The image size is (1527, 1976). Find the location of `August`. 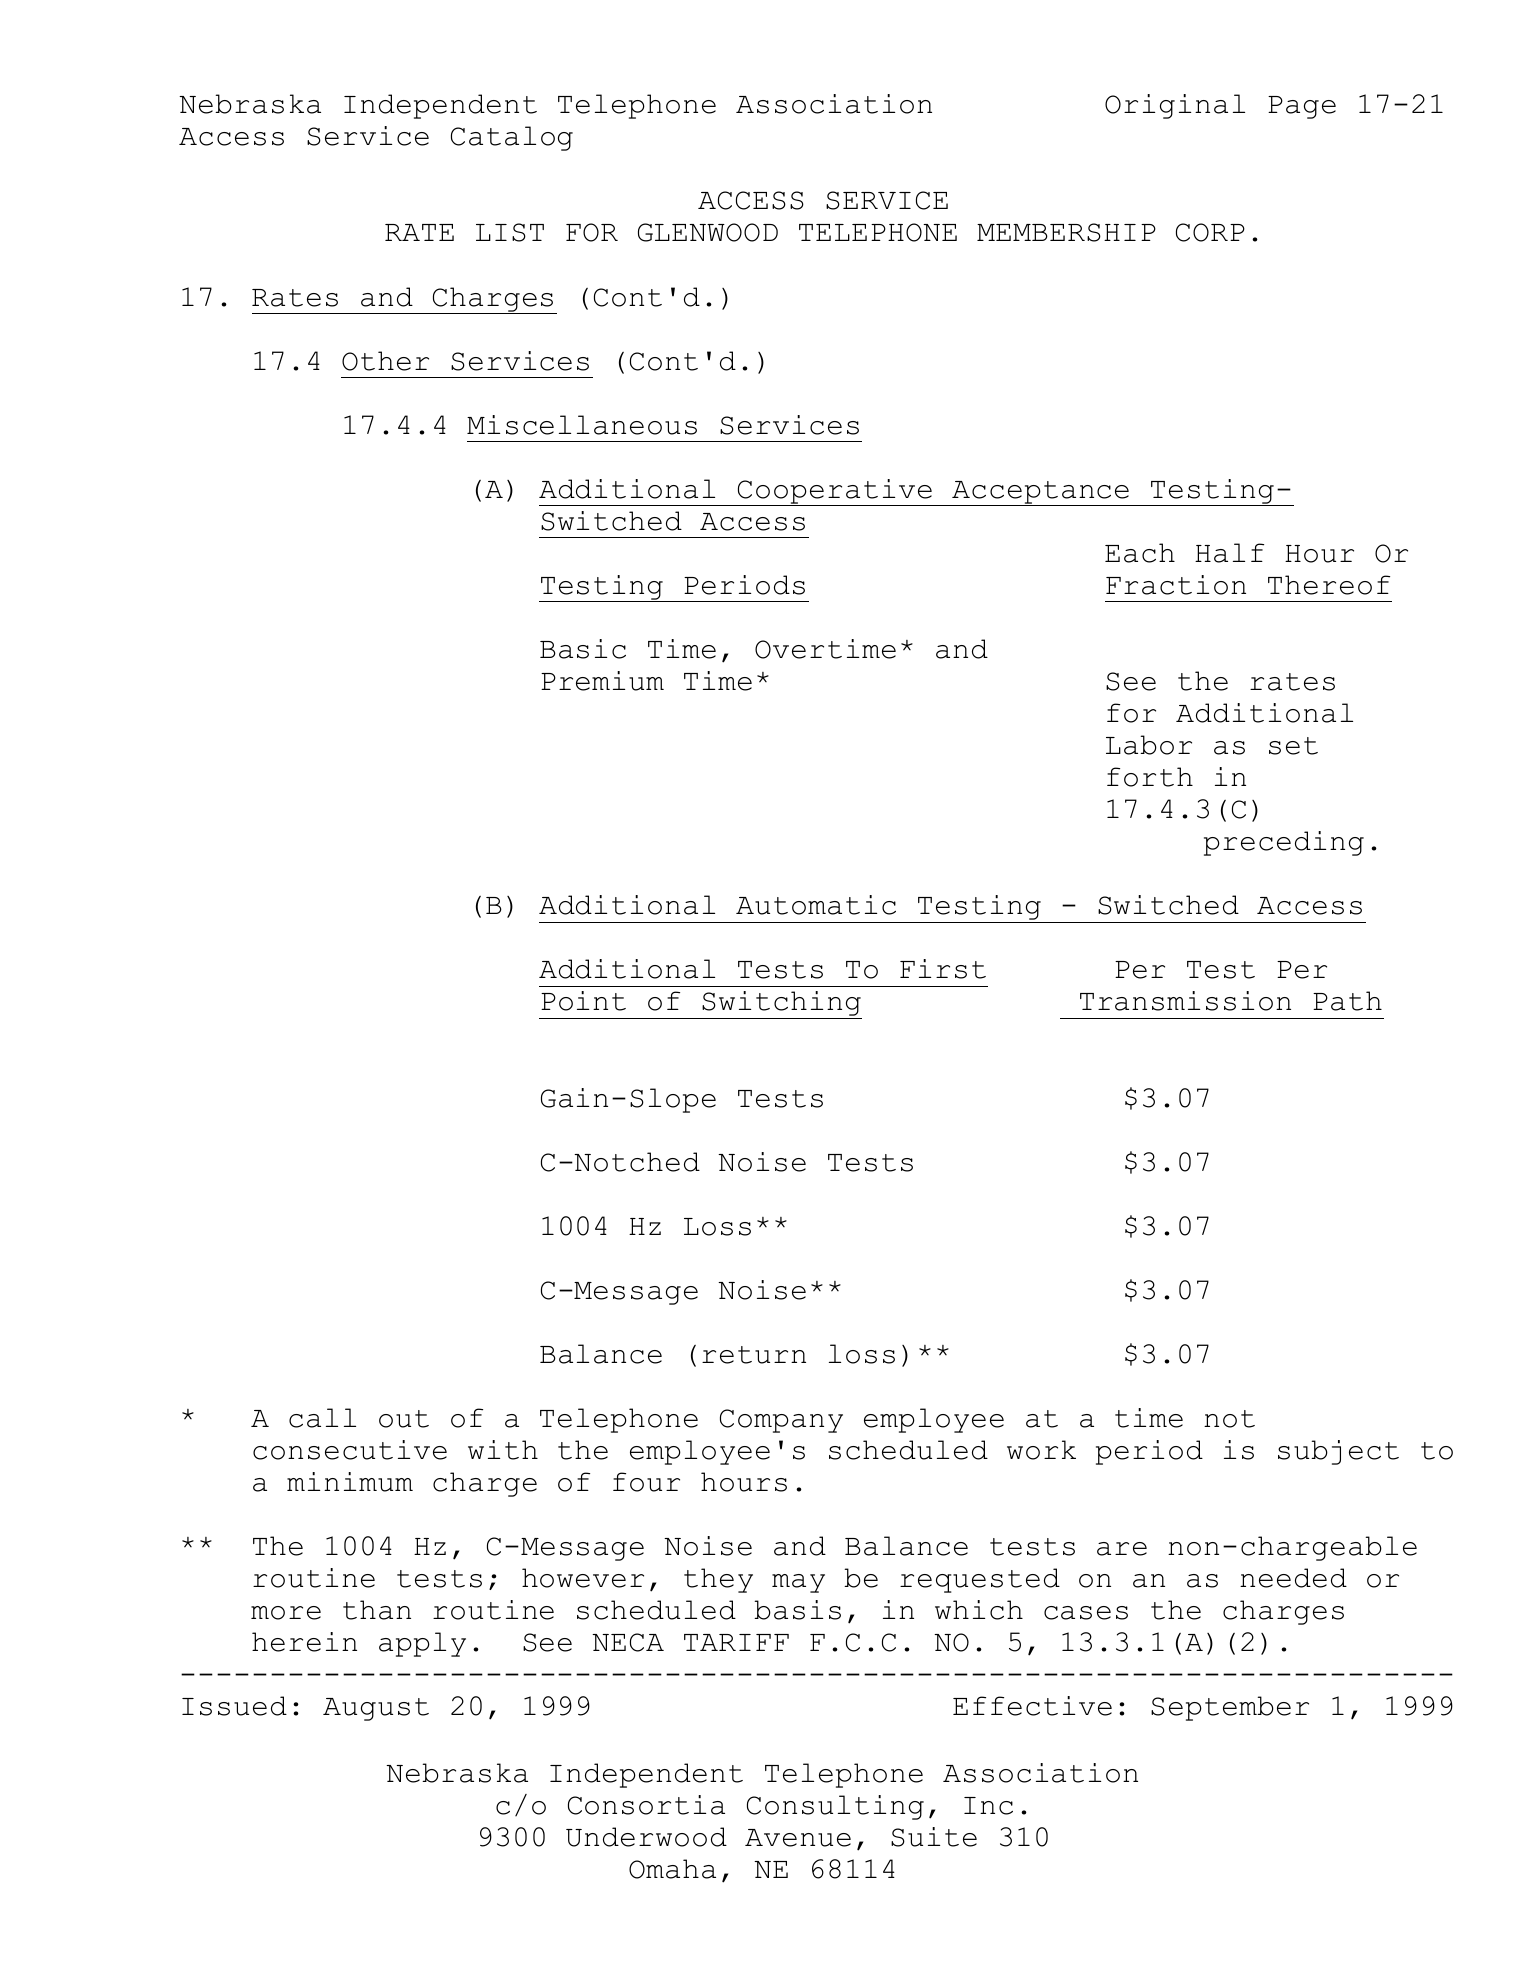

August is located at coordinates (376, 1709).
